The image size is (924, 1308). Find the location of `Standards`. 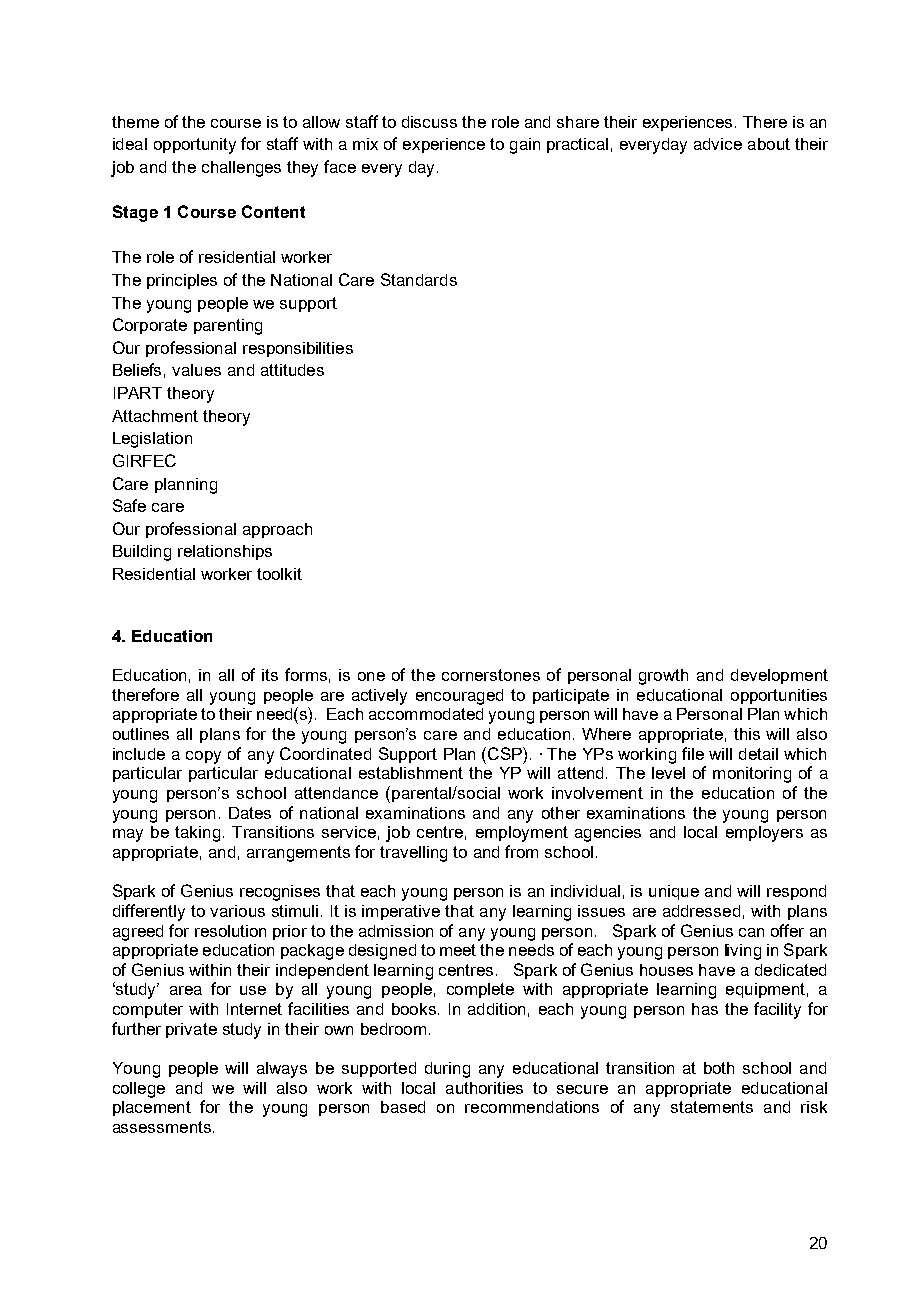

Standards is located at coordinates (419, 279).
